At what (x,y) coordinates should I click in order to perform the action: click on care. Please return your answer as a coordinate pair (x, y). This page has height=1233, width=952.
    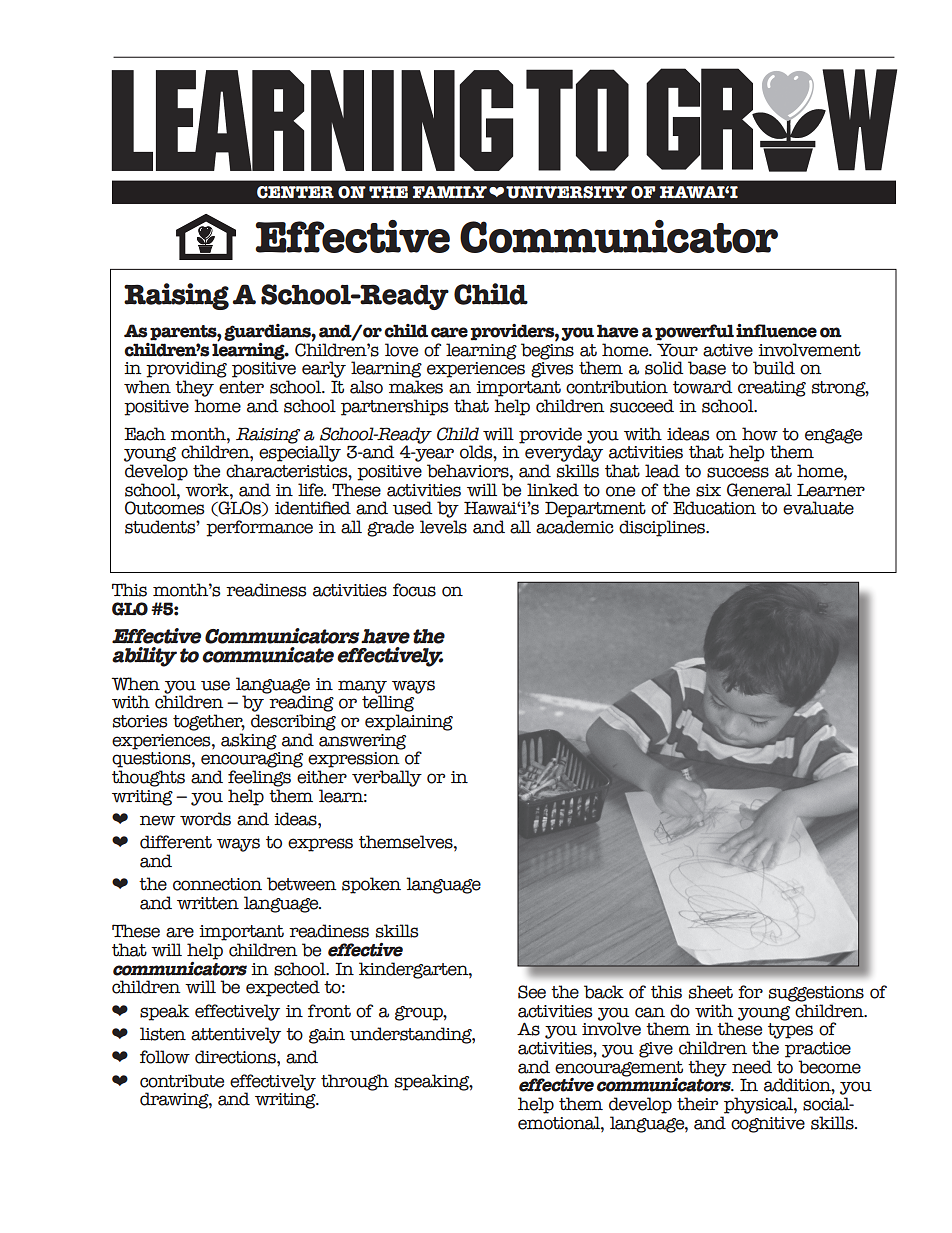
    Looking at the image, I should click on (449, 332).
